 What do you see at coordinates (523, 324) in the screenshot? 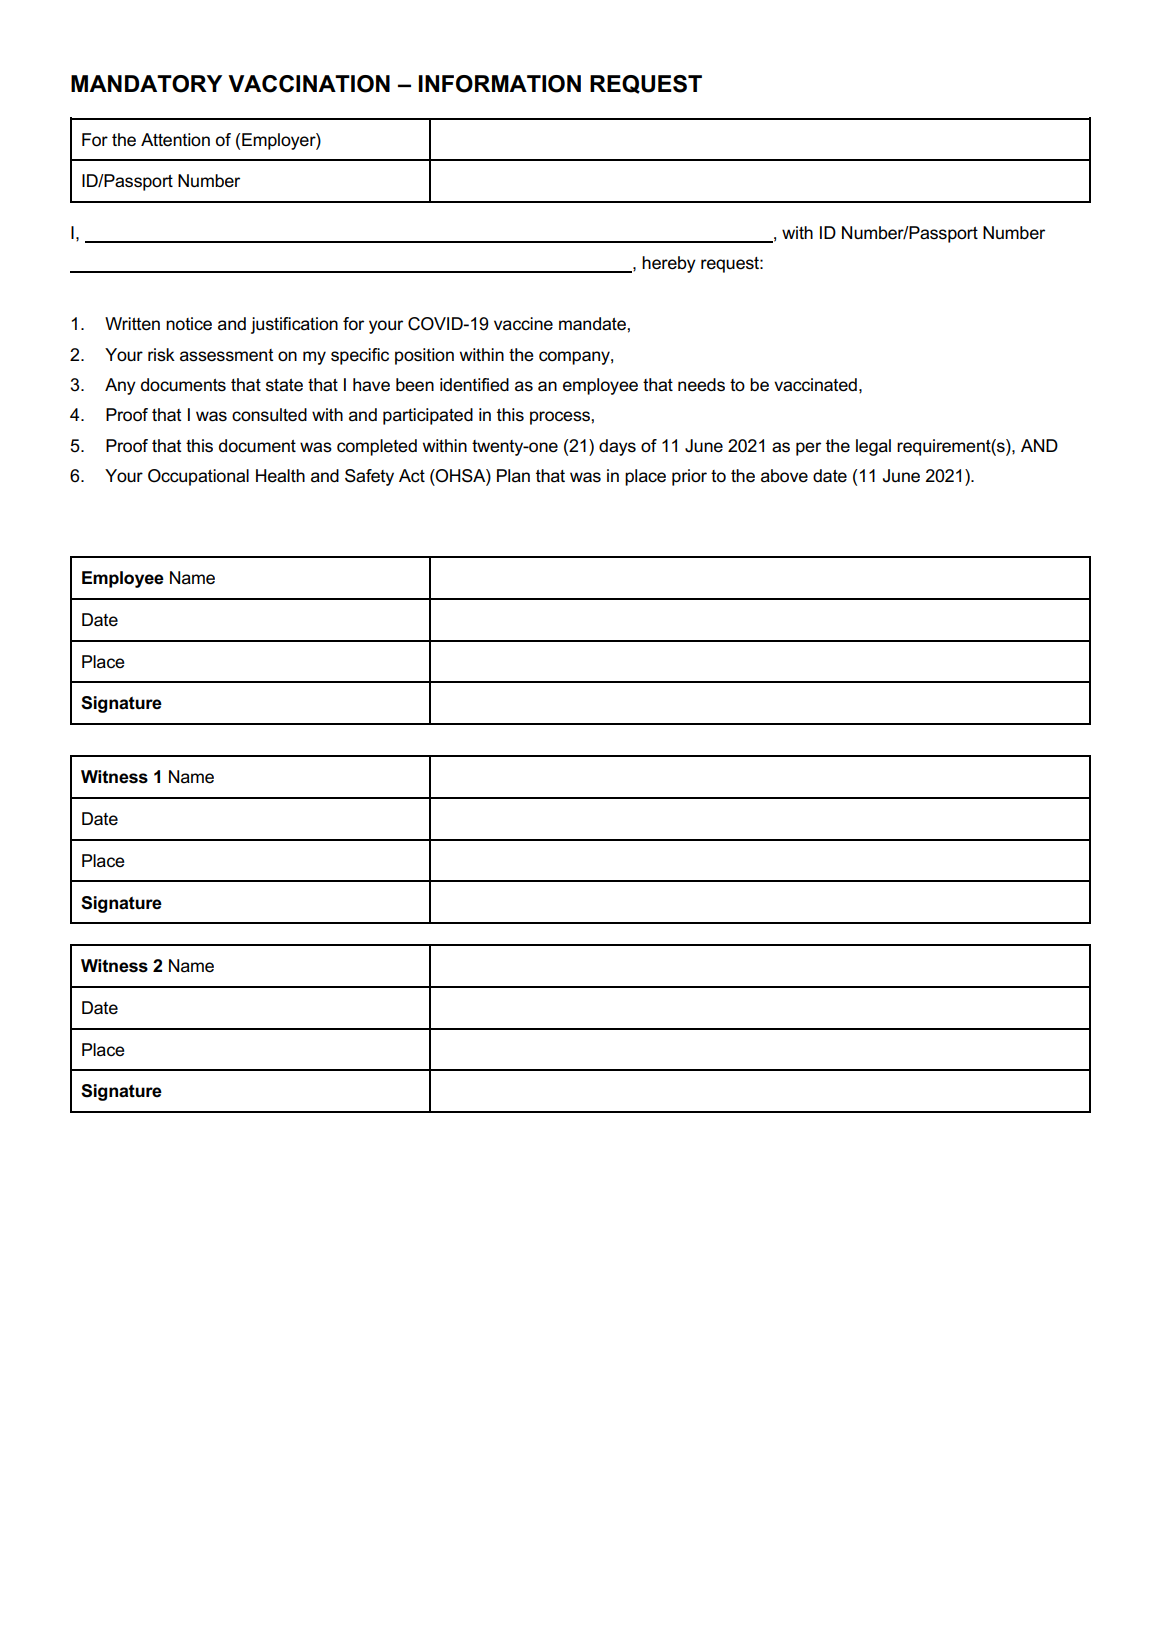
I see `vaccine` at bounding box center [523, 324].
